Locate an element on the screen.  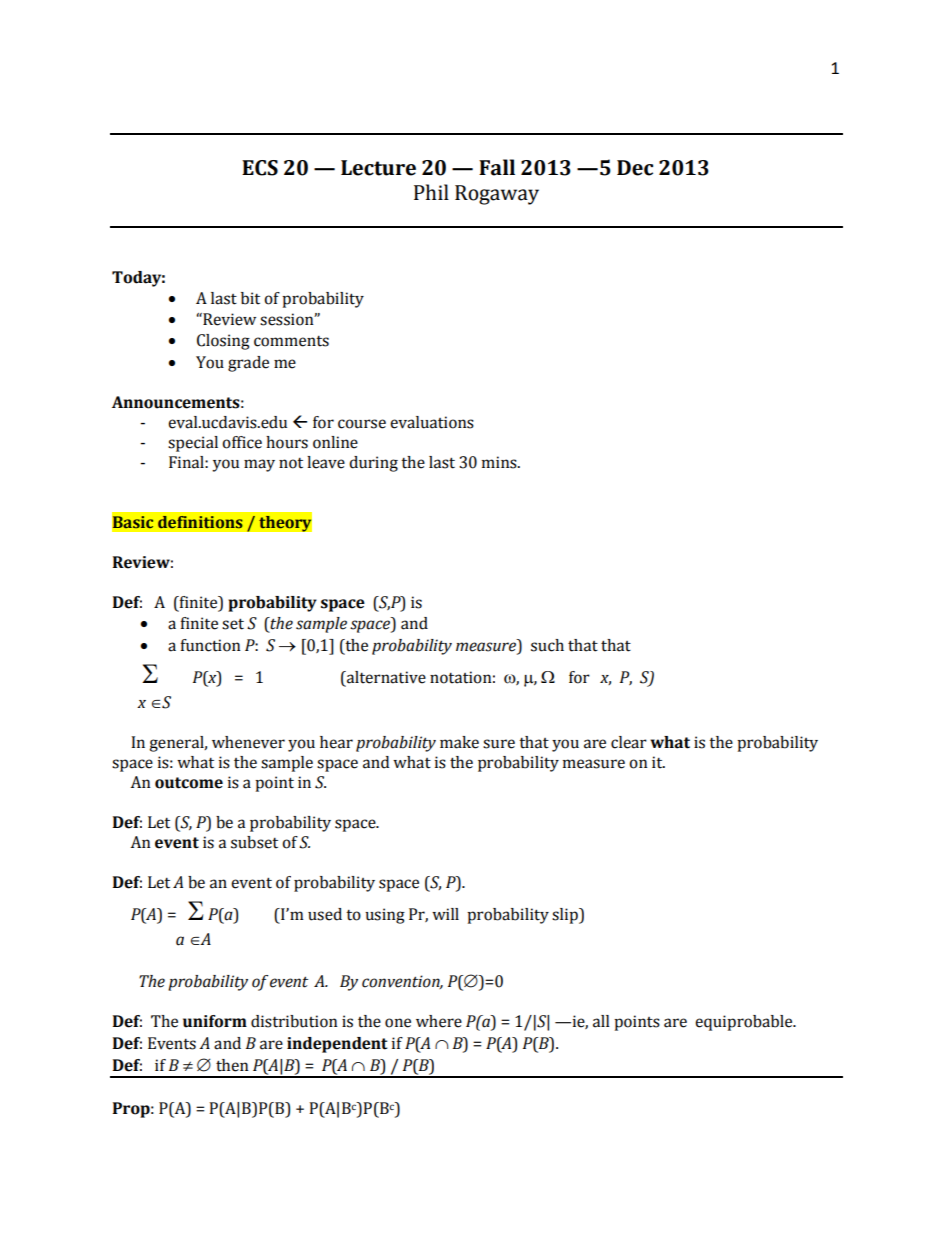
clear is located at coordinates (629, 742).
